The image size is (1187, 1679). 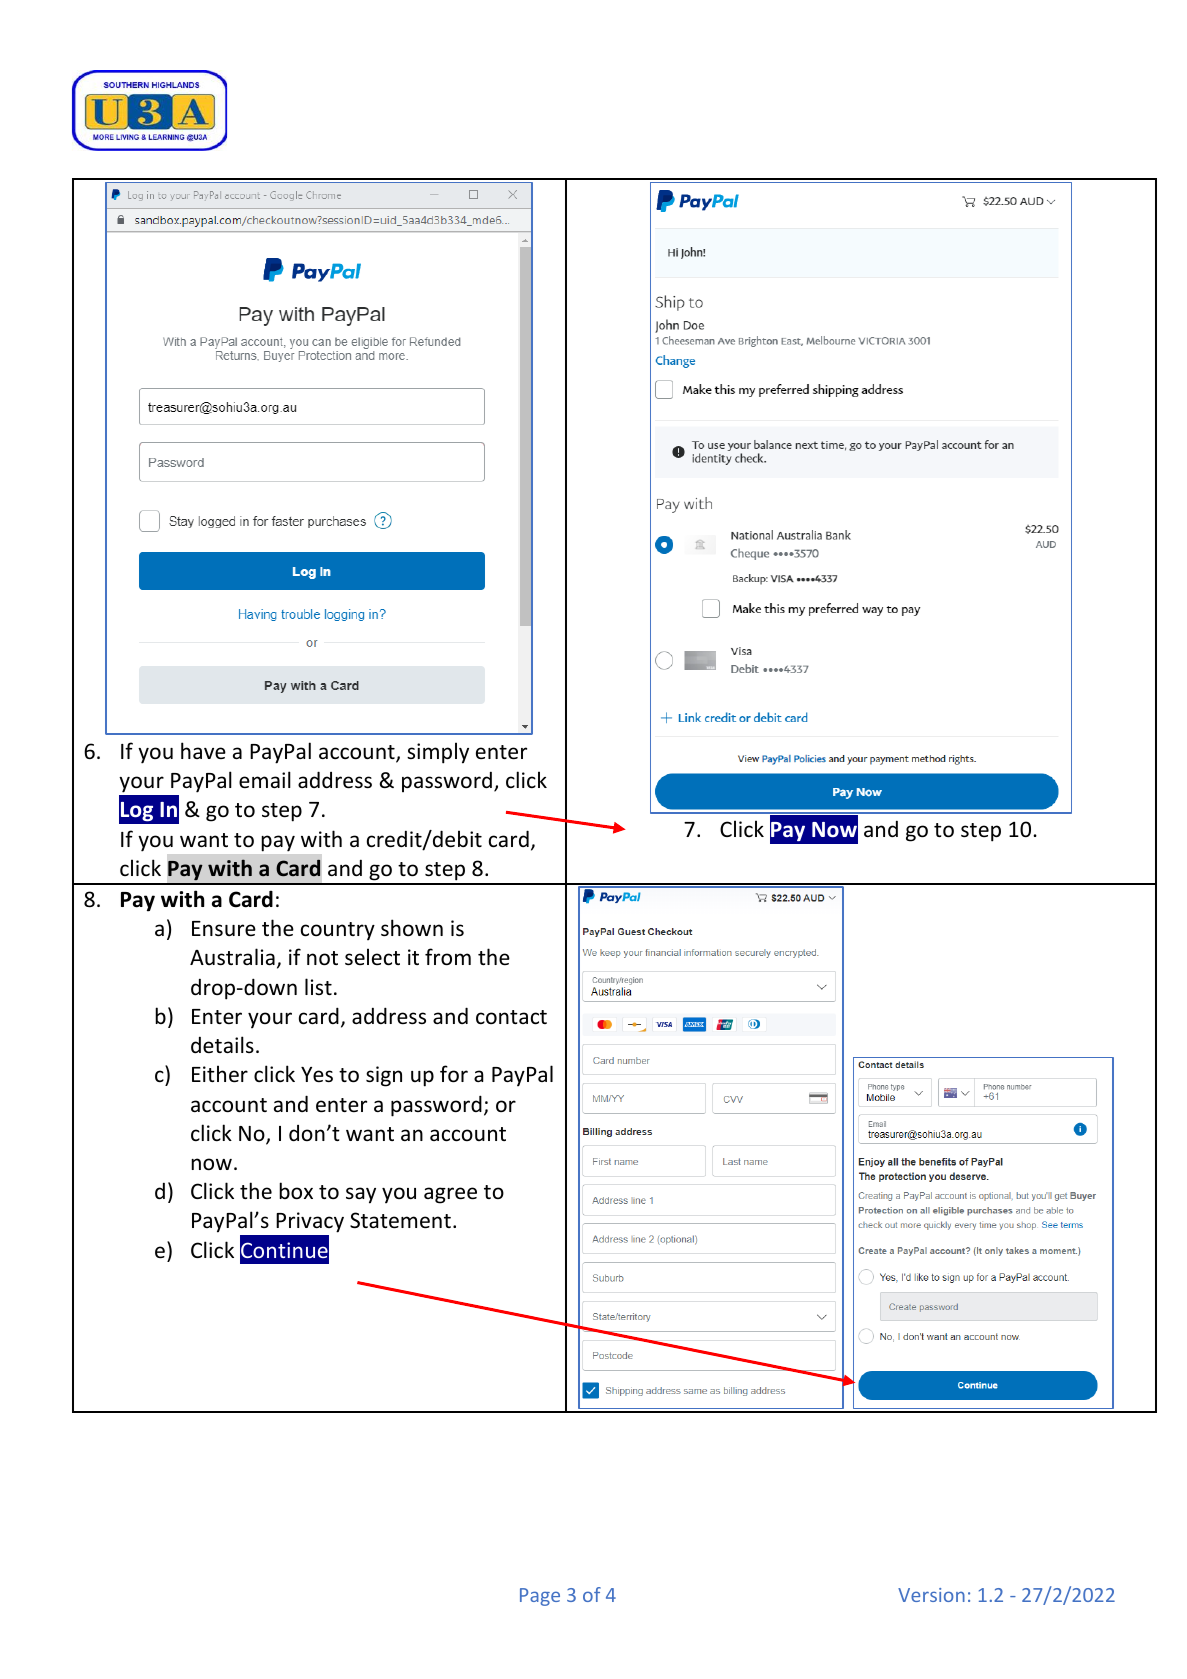 I want to click on email, so click(x=265, y=780).
